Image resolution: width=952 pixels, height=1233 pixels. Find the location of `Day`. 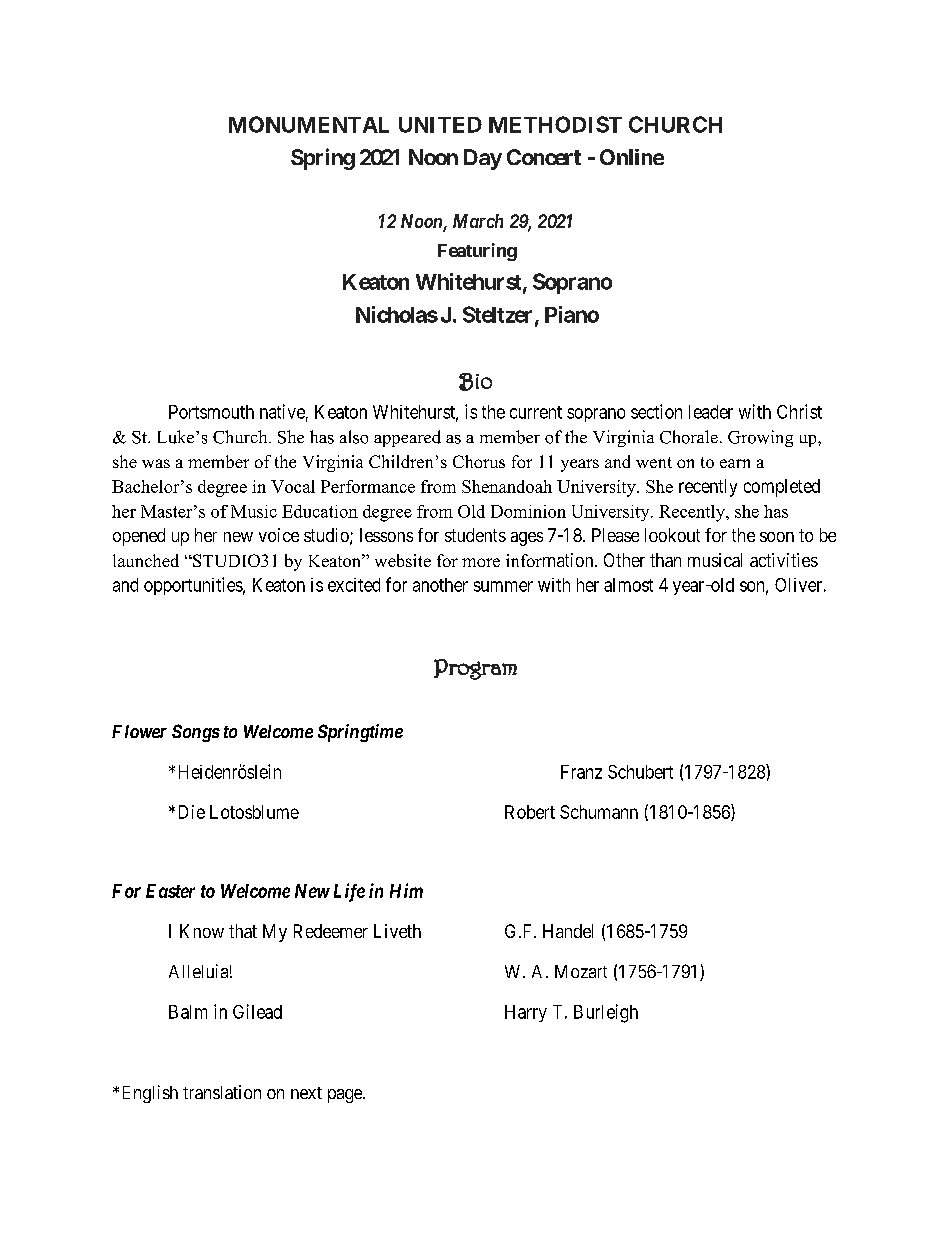

Day is located at coordinates (483, 159).
